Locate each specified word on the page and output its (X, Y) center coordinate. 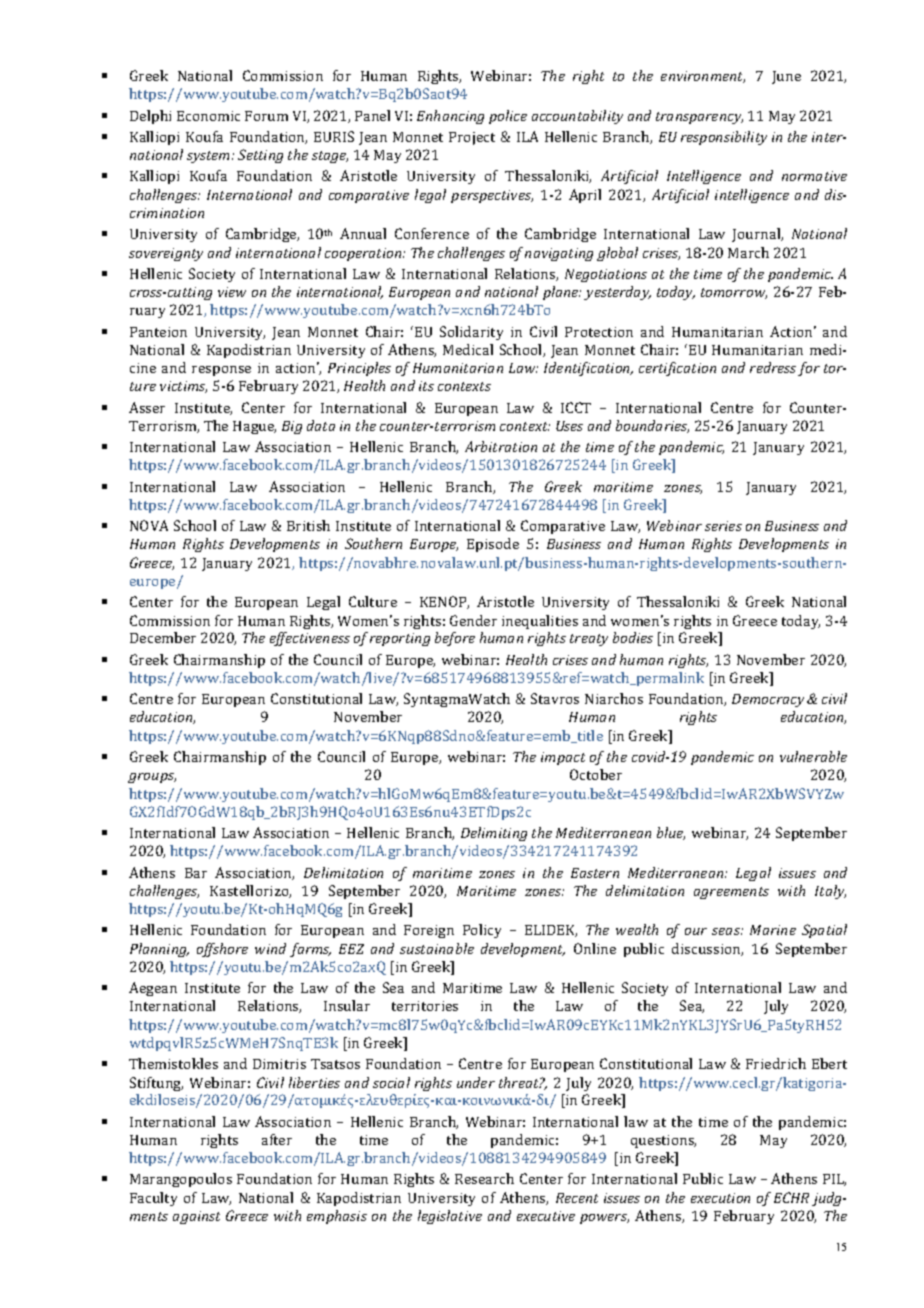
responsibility (724, 138)
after (277, 1139)
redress (773, 367)
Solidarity (471, 333)
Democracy (768, 700)
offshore (222, 950)
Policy (482, 931)
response (221, 371)
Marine (773, 930)
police (508, 117)
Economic (208, 116)
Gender (473, 620)
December (163, 637)
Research (484, 1178)
